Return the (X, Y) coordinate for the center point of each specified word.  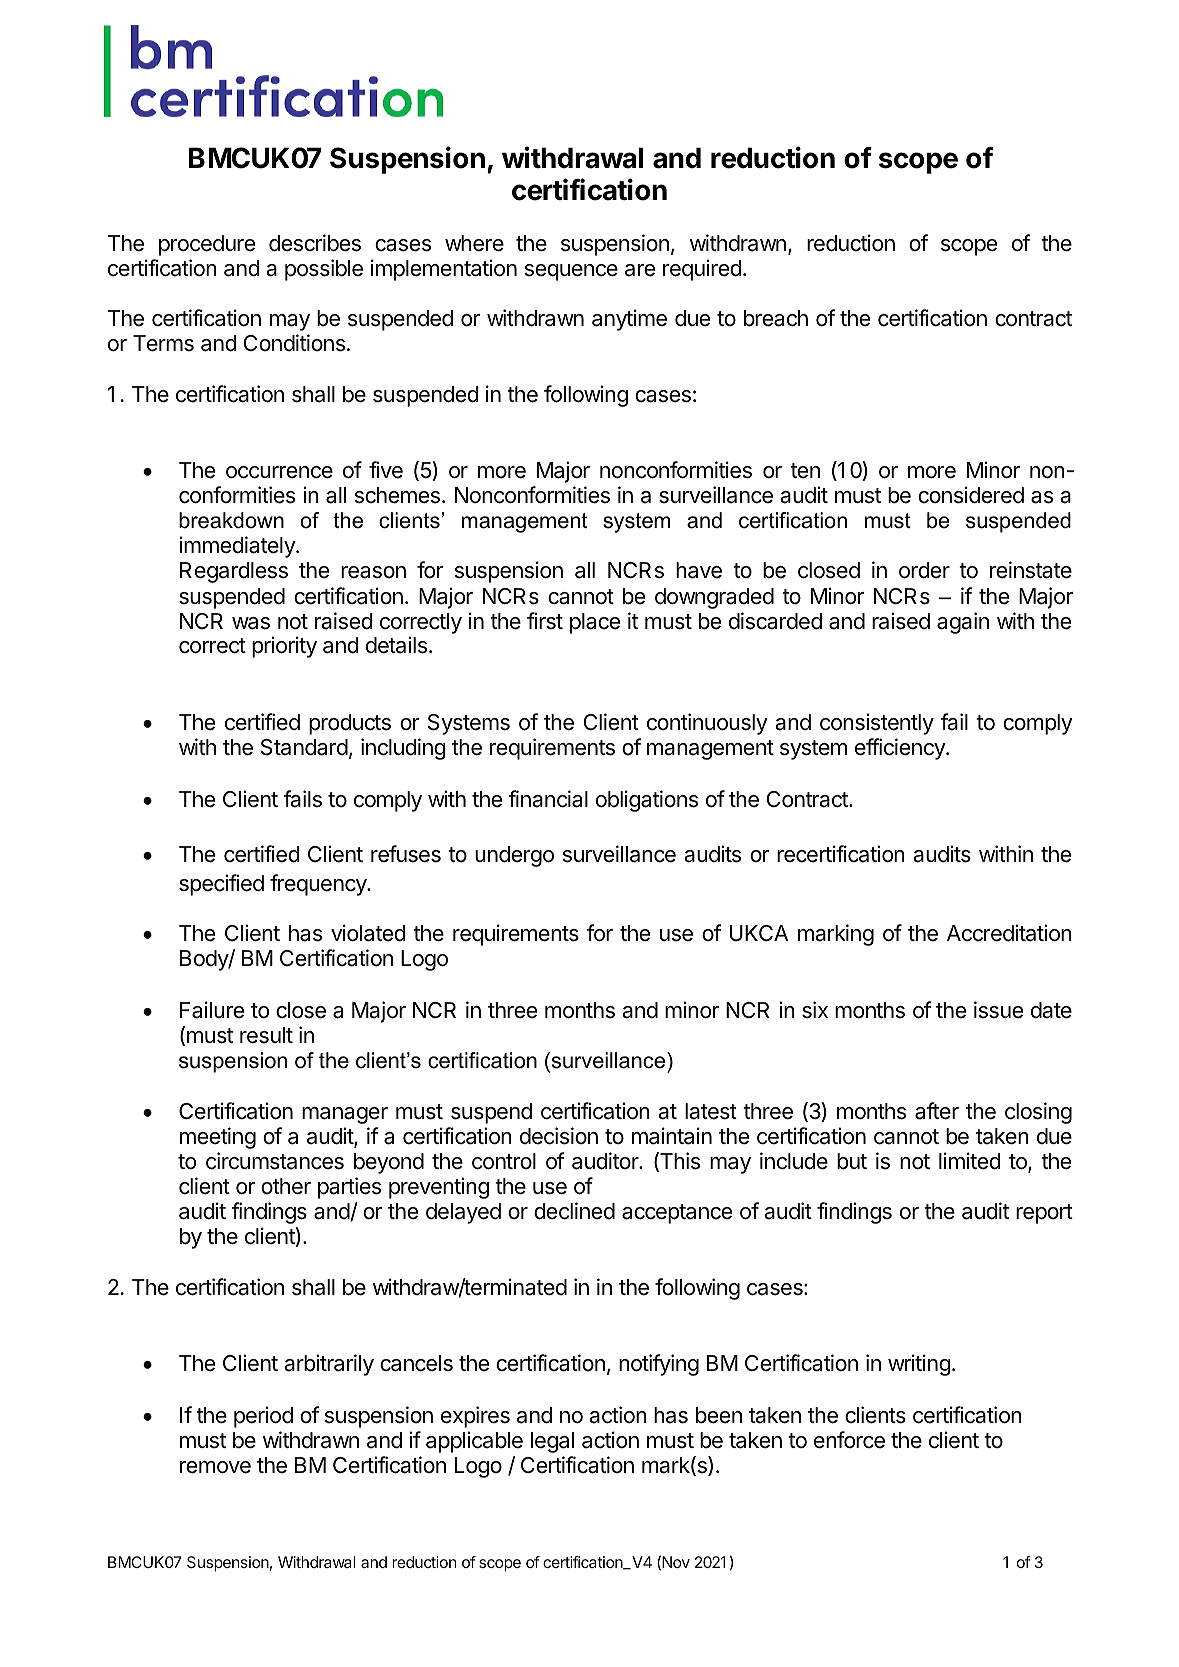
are (640, 270)
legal (552, 1442)
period (263, 1417)
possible (324, 270)
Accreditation (1009, 933)
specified (221, 885)
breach (776, 318)
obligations (647, 801)
